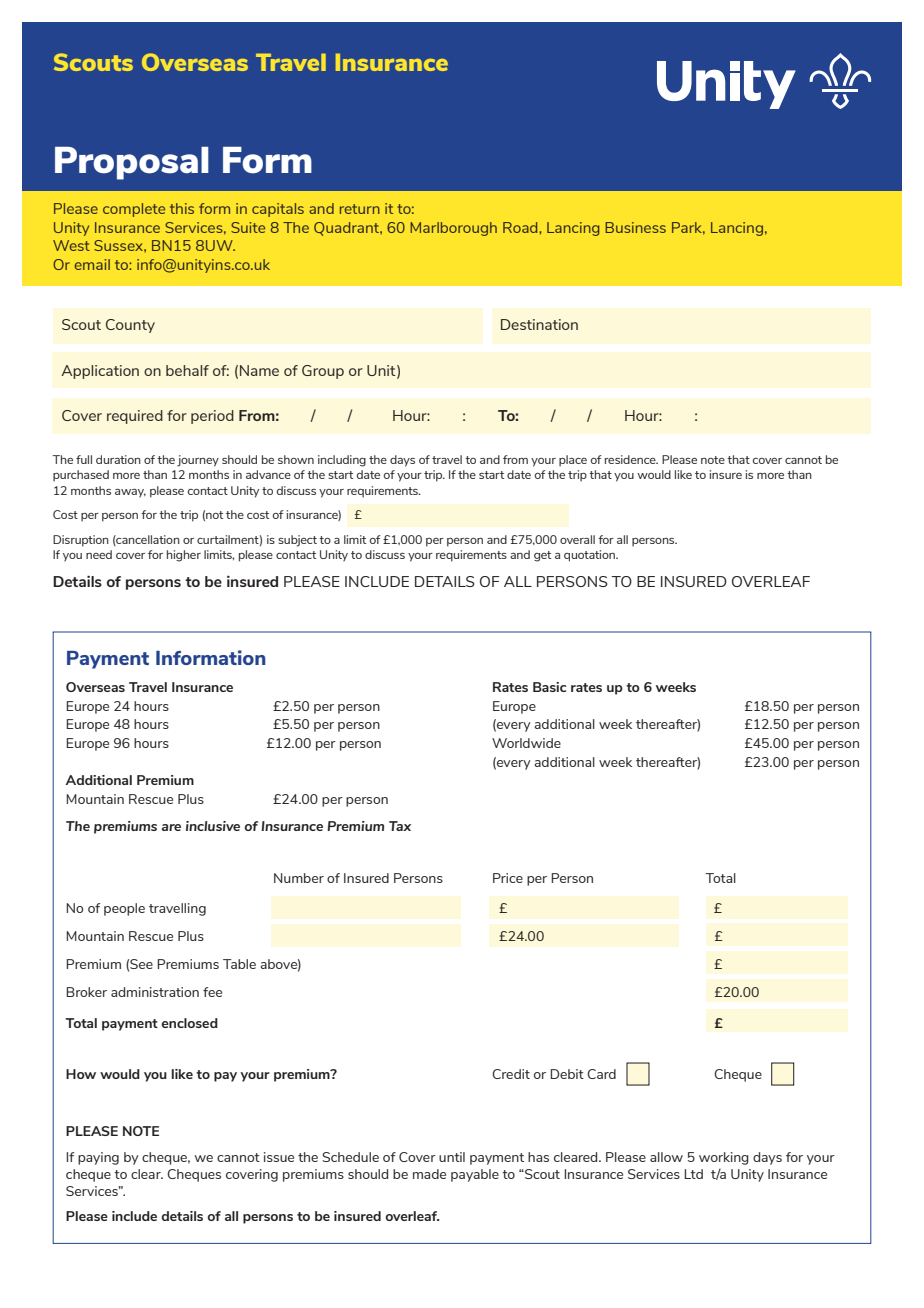 Image resolution: width=924 pixels, height=1308 pixels. Describe the element at coordinates (360, 209) in the document. I see `return` at that location.
